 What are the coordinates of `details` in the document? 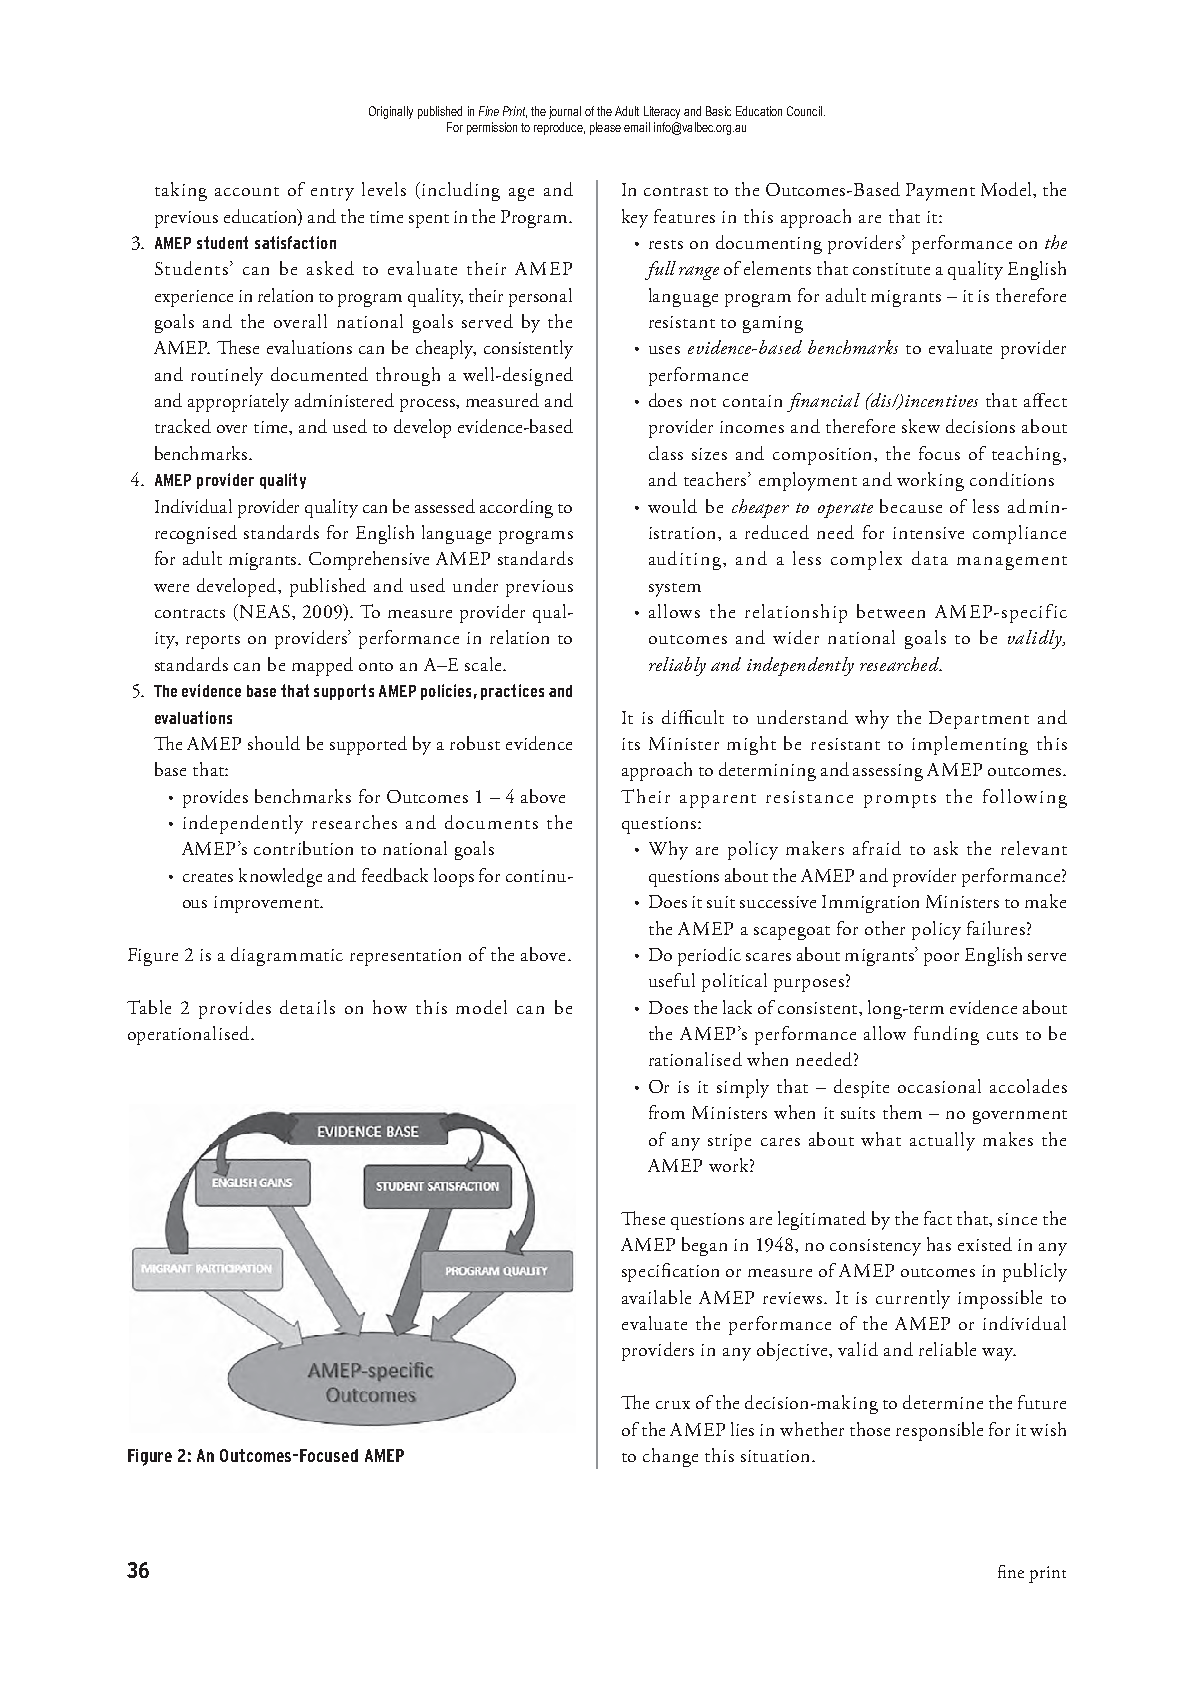 It's located at (307, 1007).
